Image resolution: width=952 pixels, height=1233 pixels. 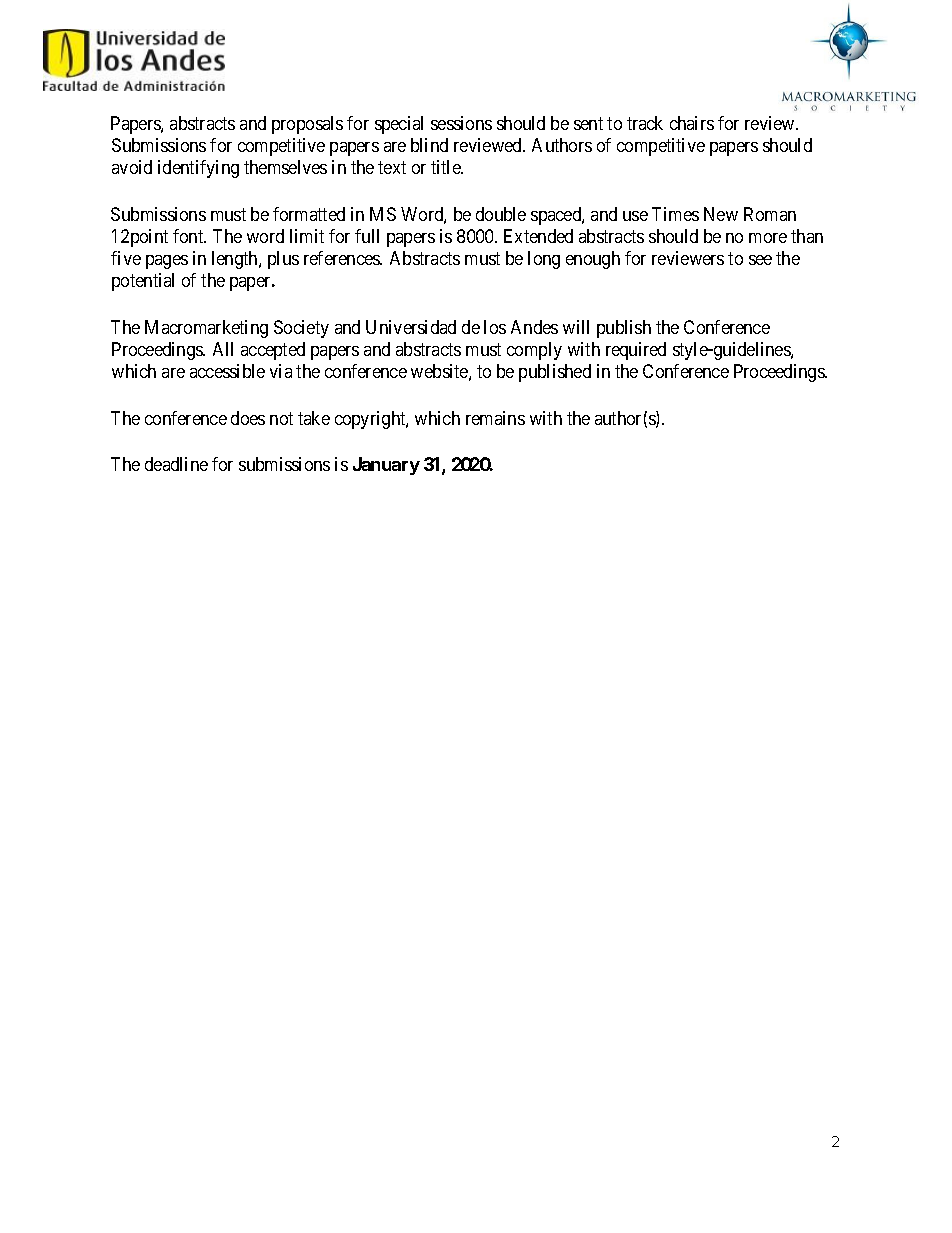 I want to click on chairs, so click(x=692, y=123).
